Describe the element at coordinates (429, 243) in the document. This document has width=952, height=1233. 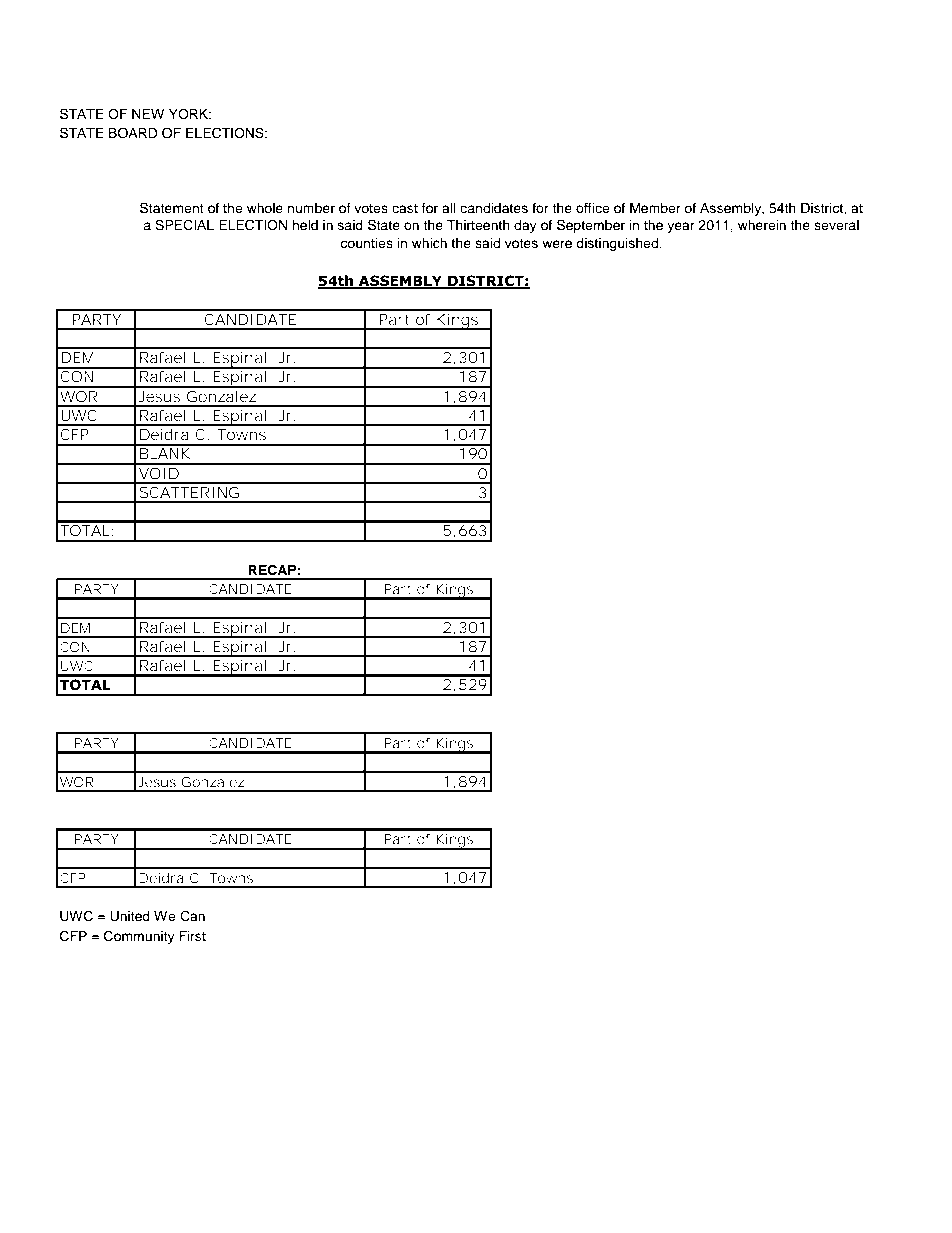
I see `which` at that location.
